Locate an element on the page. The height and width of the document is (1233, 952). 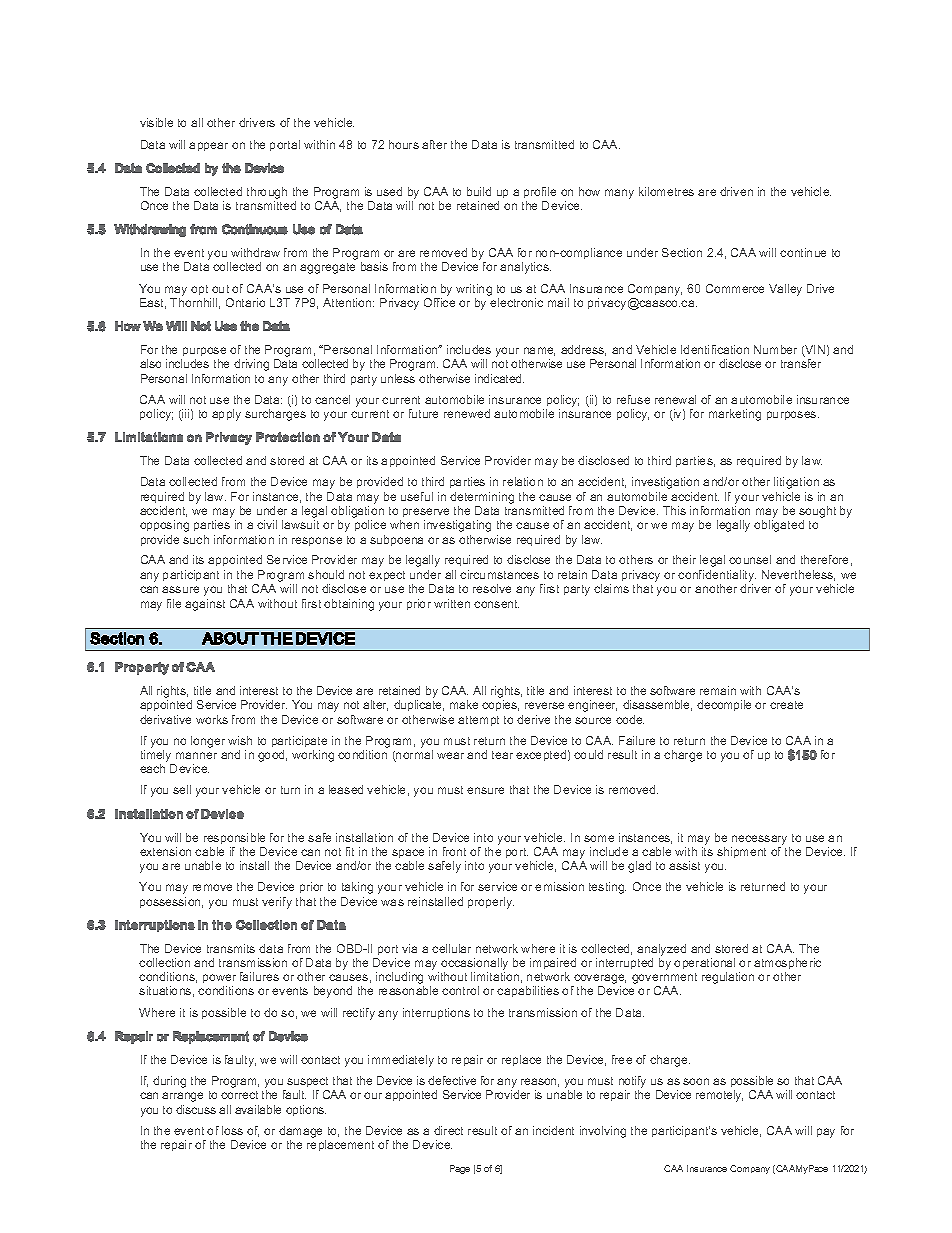
properly is located at coordinates (491, 903).
